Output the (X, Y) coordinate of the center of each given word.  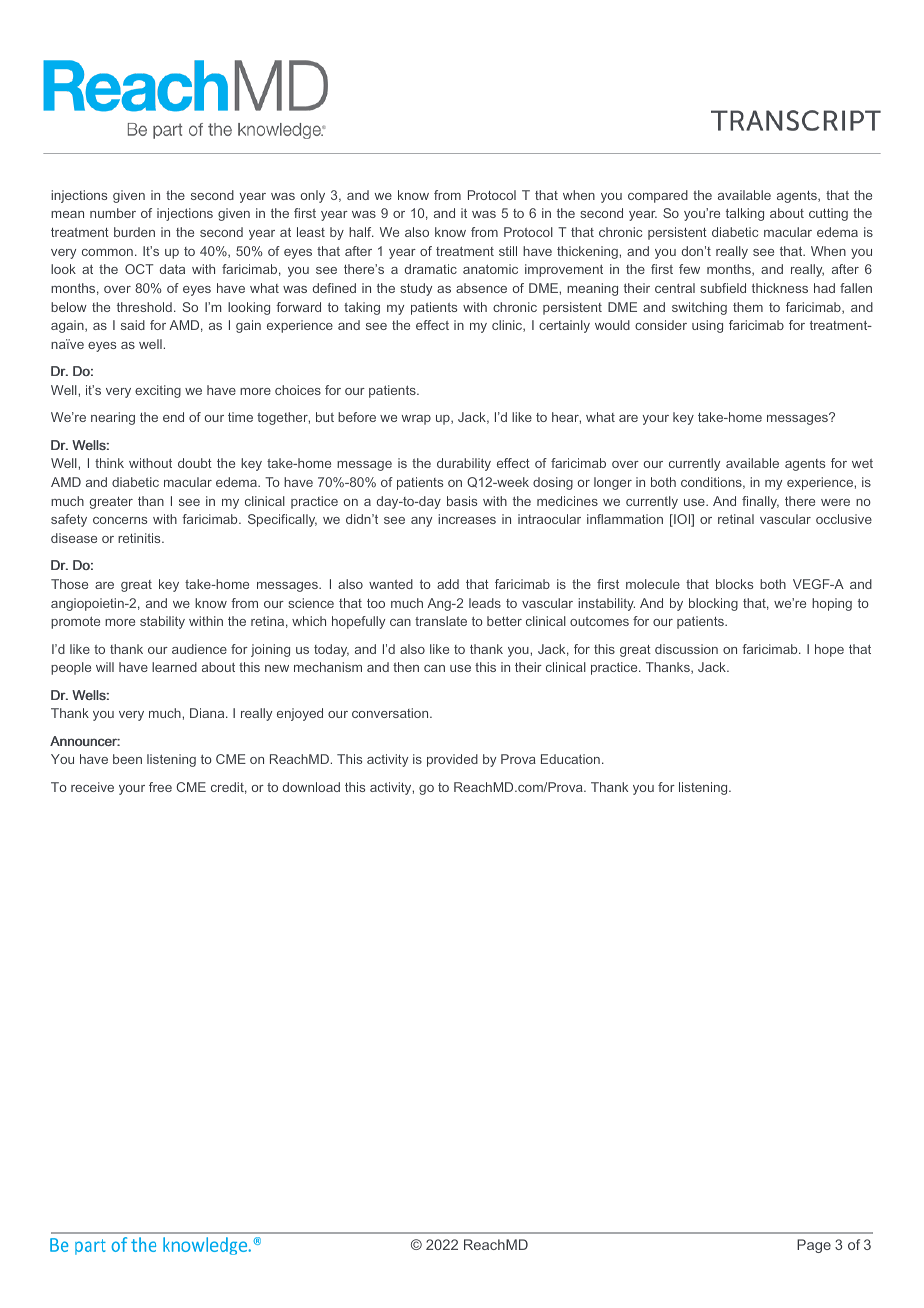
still (508, 251)
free (160, 787)
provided (452, 760)
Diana (208, 713)
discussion (686, 649)
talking (745, 214)
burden (134, 232)
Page (814, 1246)
